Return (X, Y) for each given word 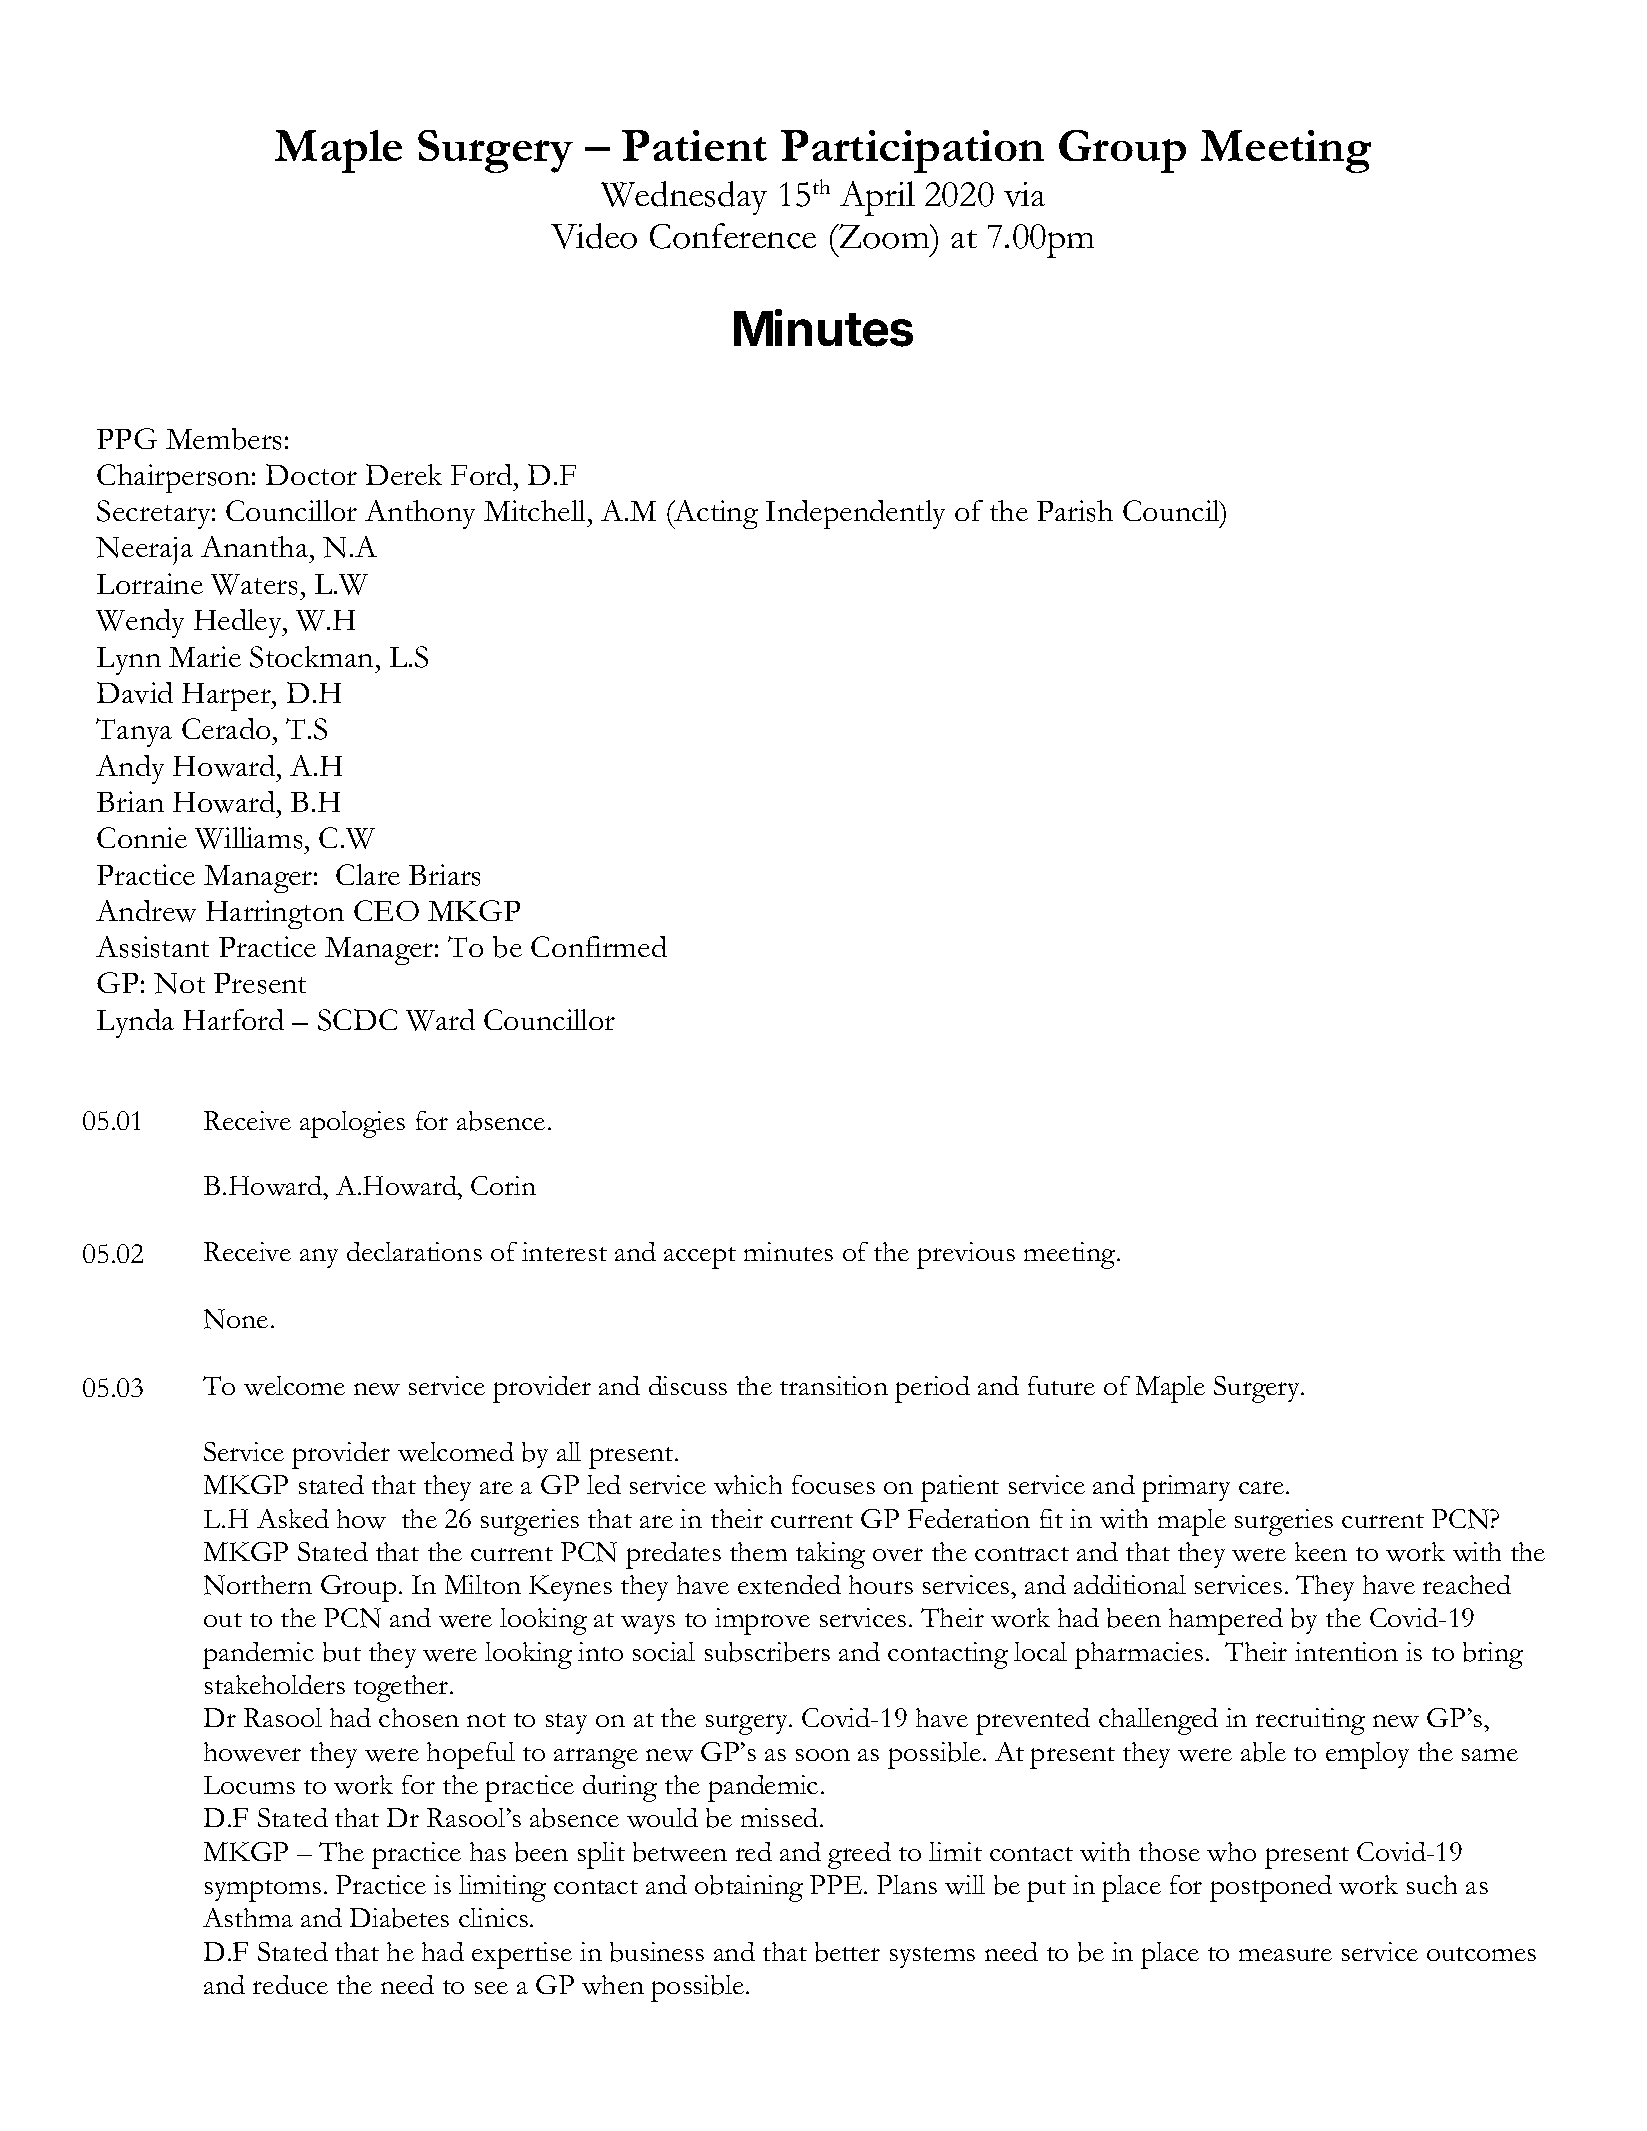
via (1024, 194)
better (847, 1952)
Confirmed (599, 946)
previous (966, 1255)
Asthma (248, 1917)
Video (594, 236)
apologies (352, 1124)
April (877, 198)
